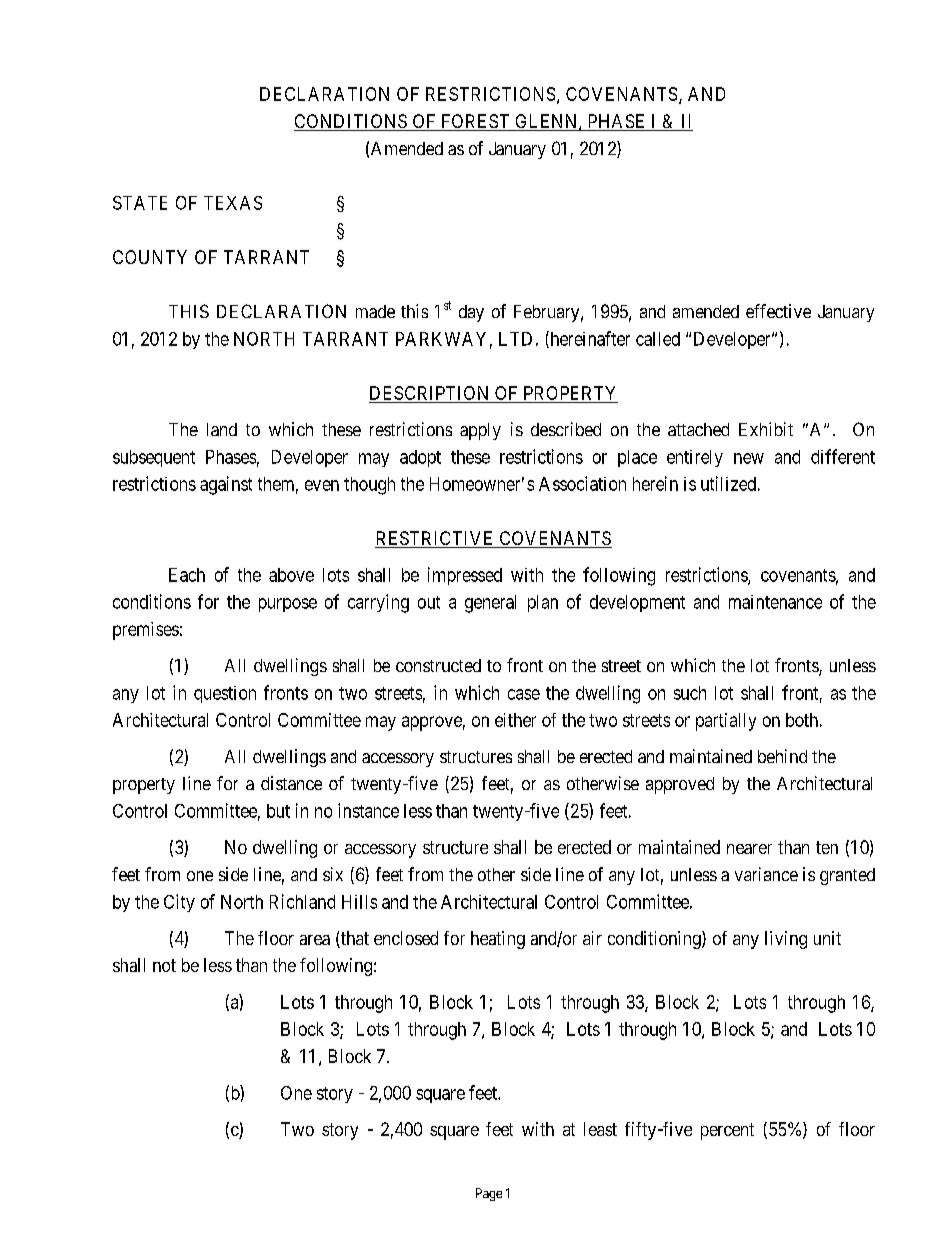  Describe the element at coordinates (475, 122) in the screenshot. I see `FOREST` at that location.
